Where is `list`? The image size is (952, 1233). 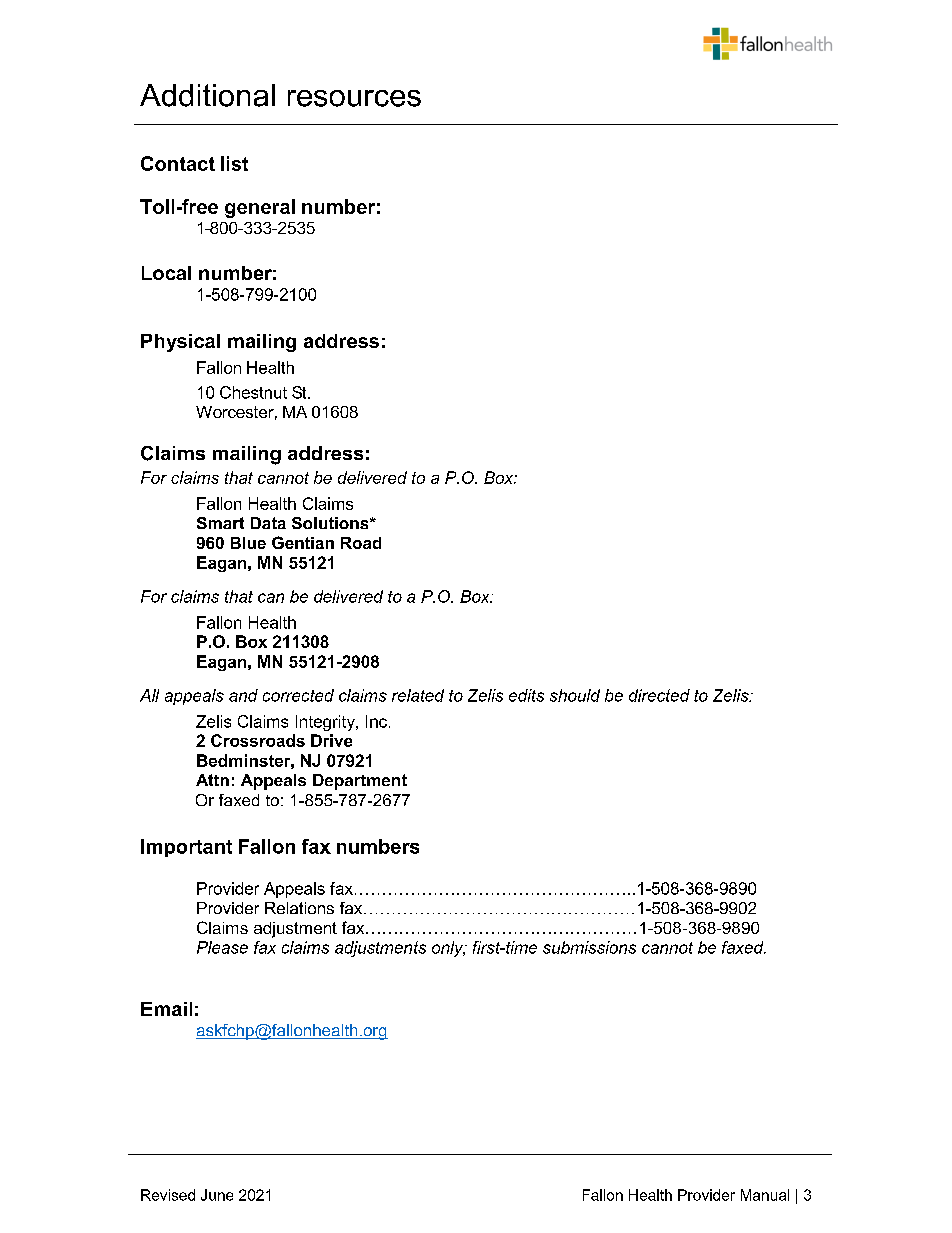
list is located at coordinates (234, 163).
